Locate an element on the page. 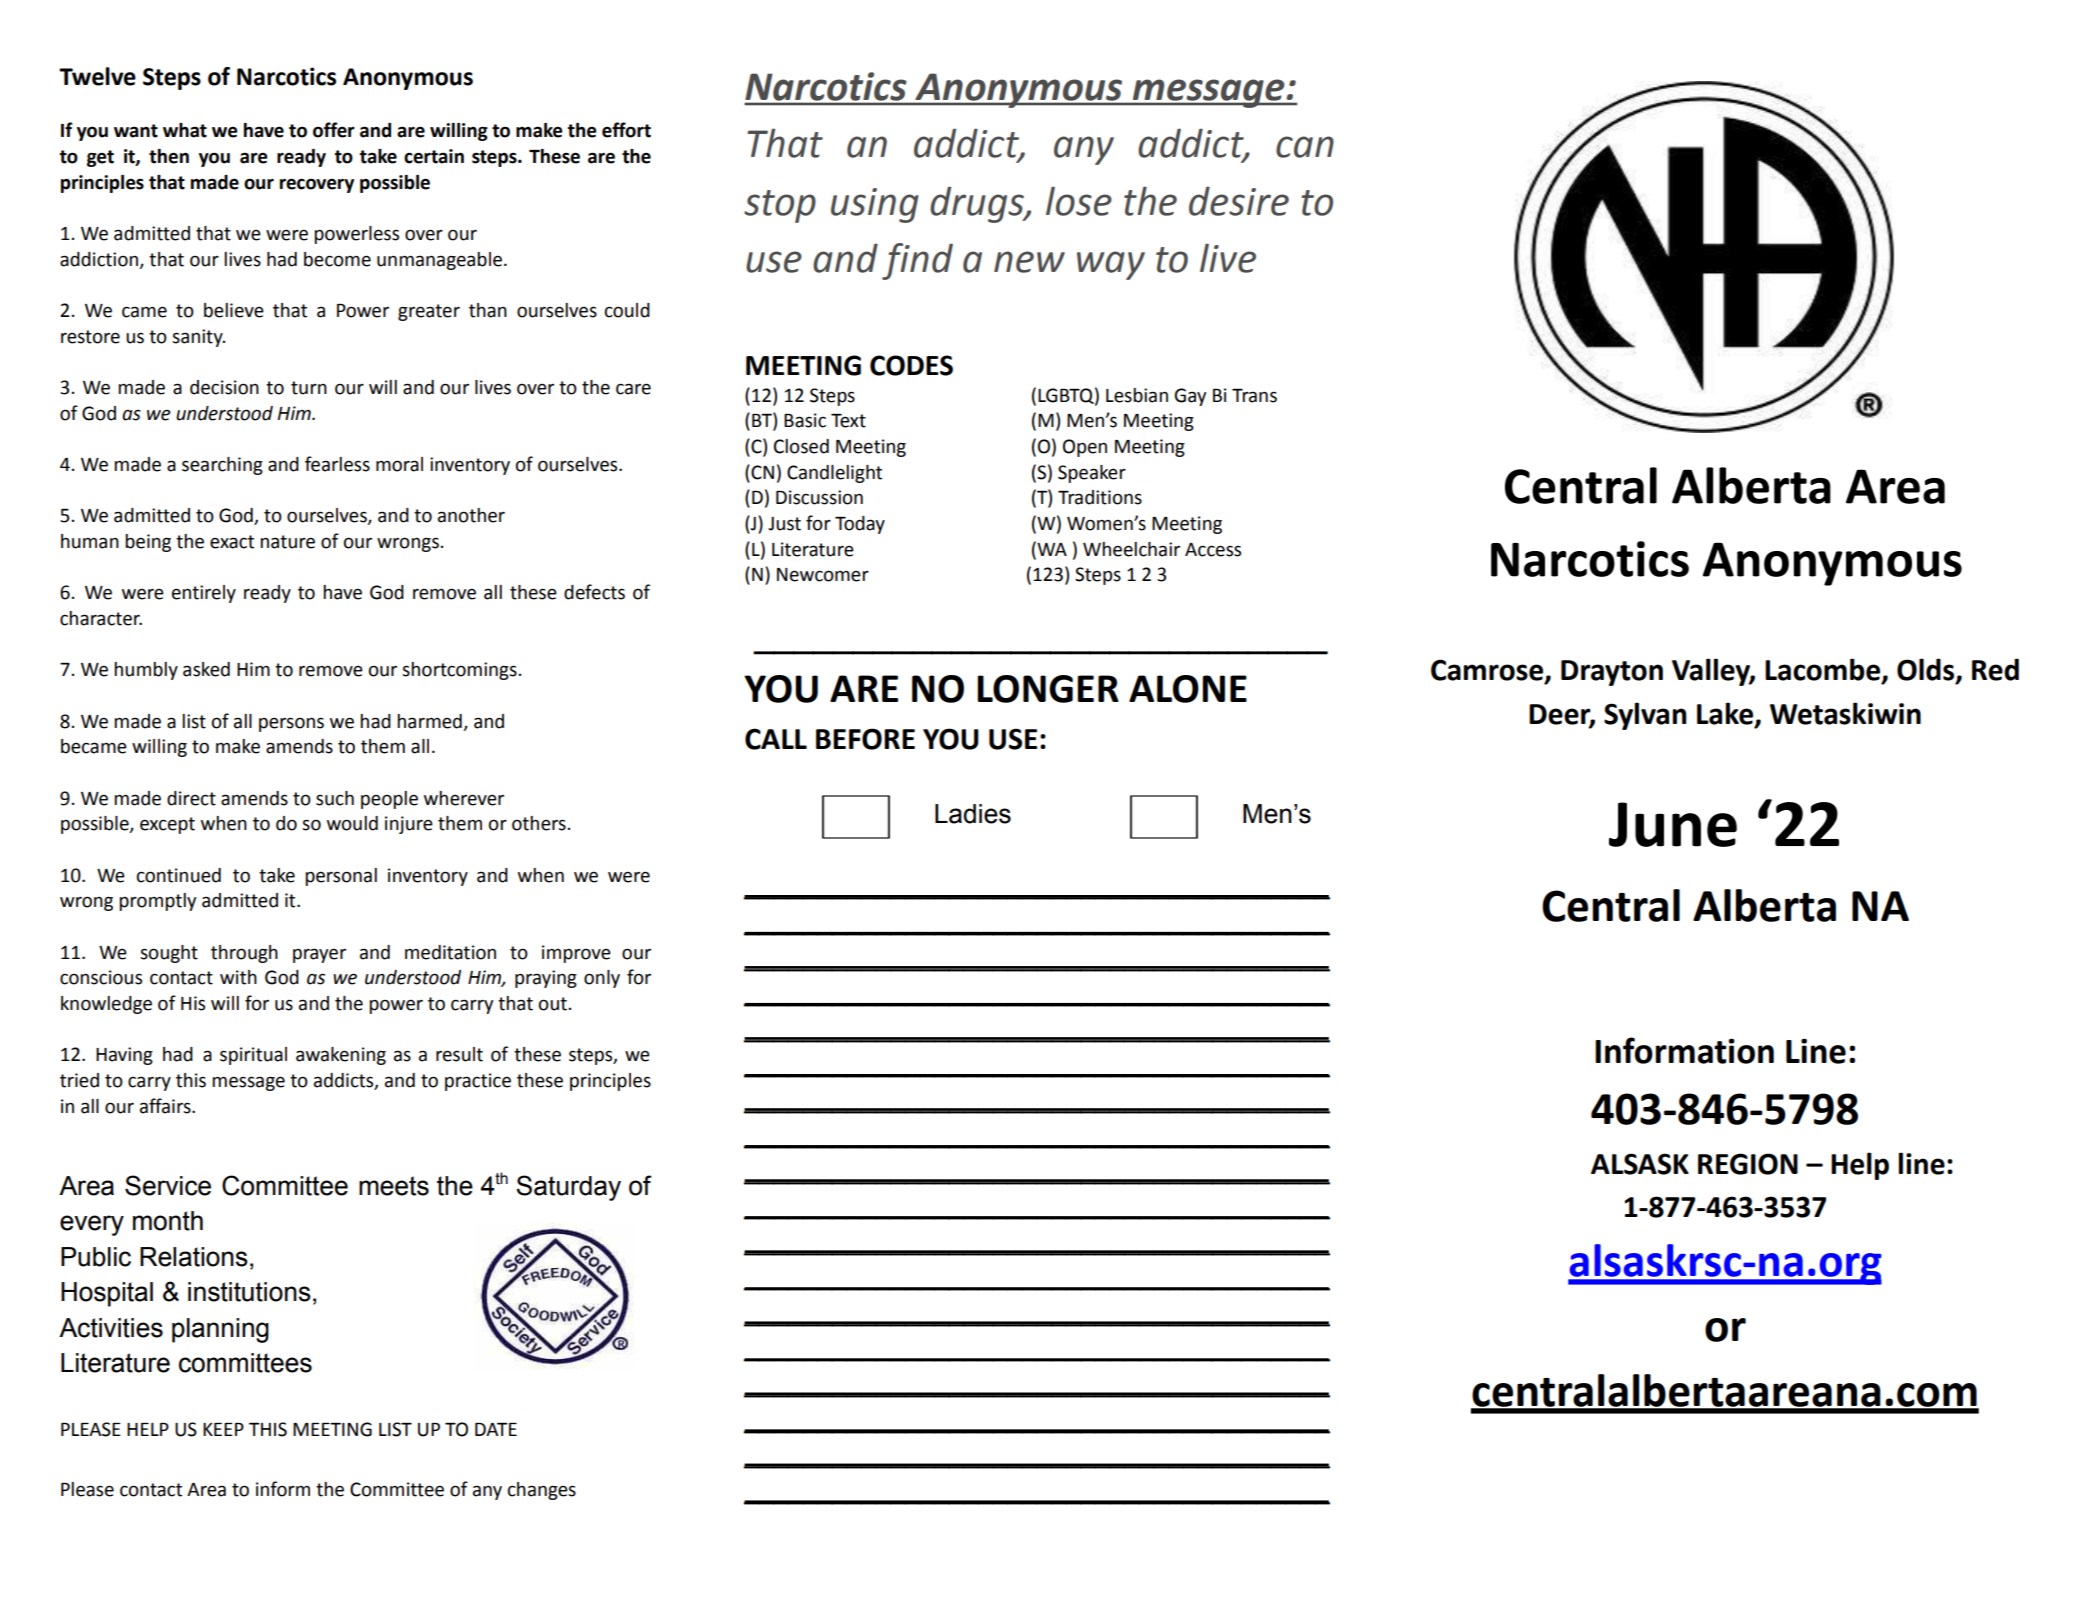  DATE is located at coordinates (496, 1429).
